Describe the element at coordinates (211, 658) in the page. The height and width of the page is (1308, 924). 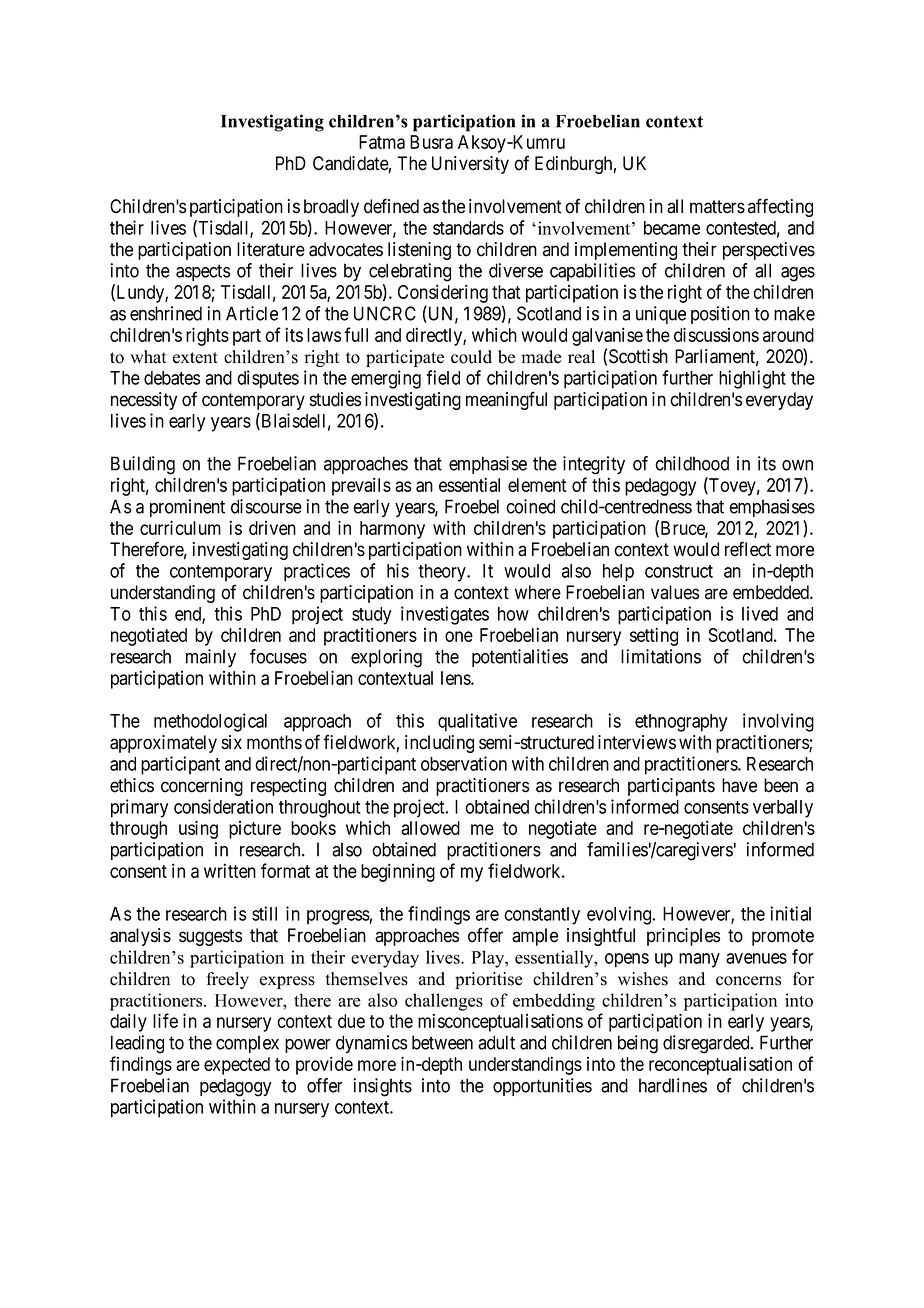
I see `mainly` at that location.
